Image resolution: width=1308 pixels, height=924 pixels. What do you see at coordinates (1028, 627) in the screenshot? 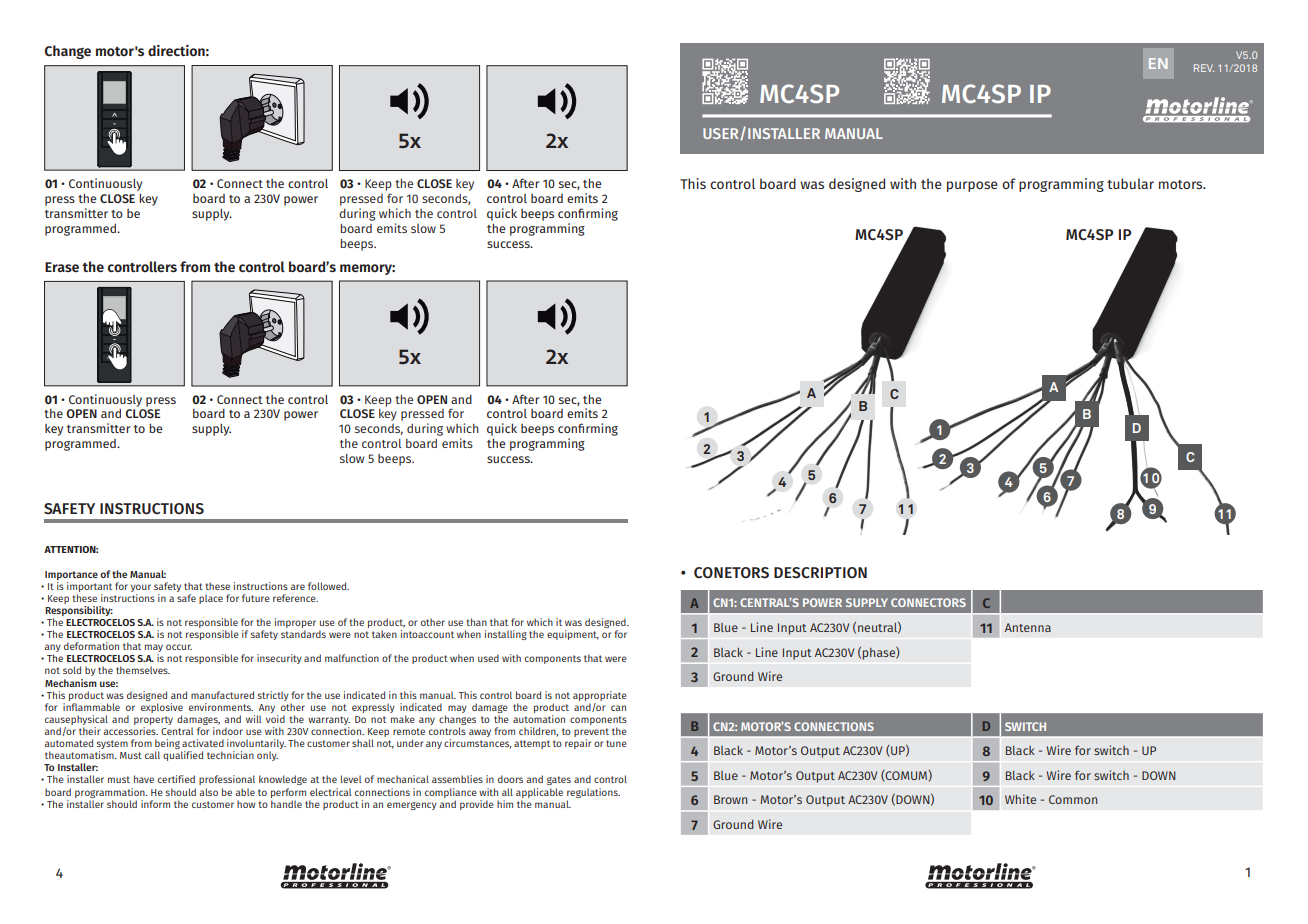
I see `Antenna` at bounding box center [1028, 627].
